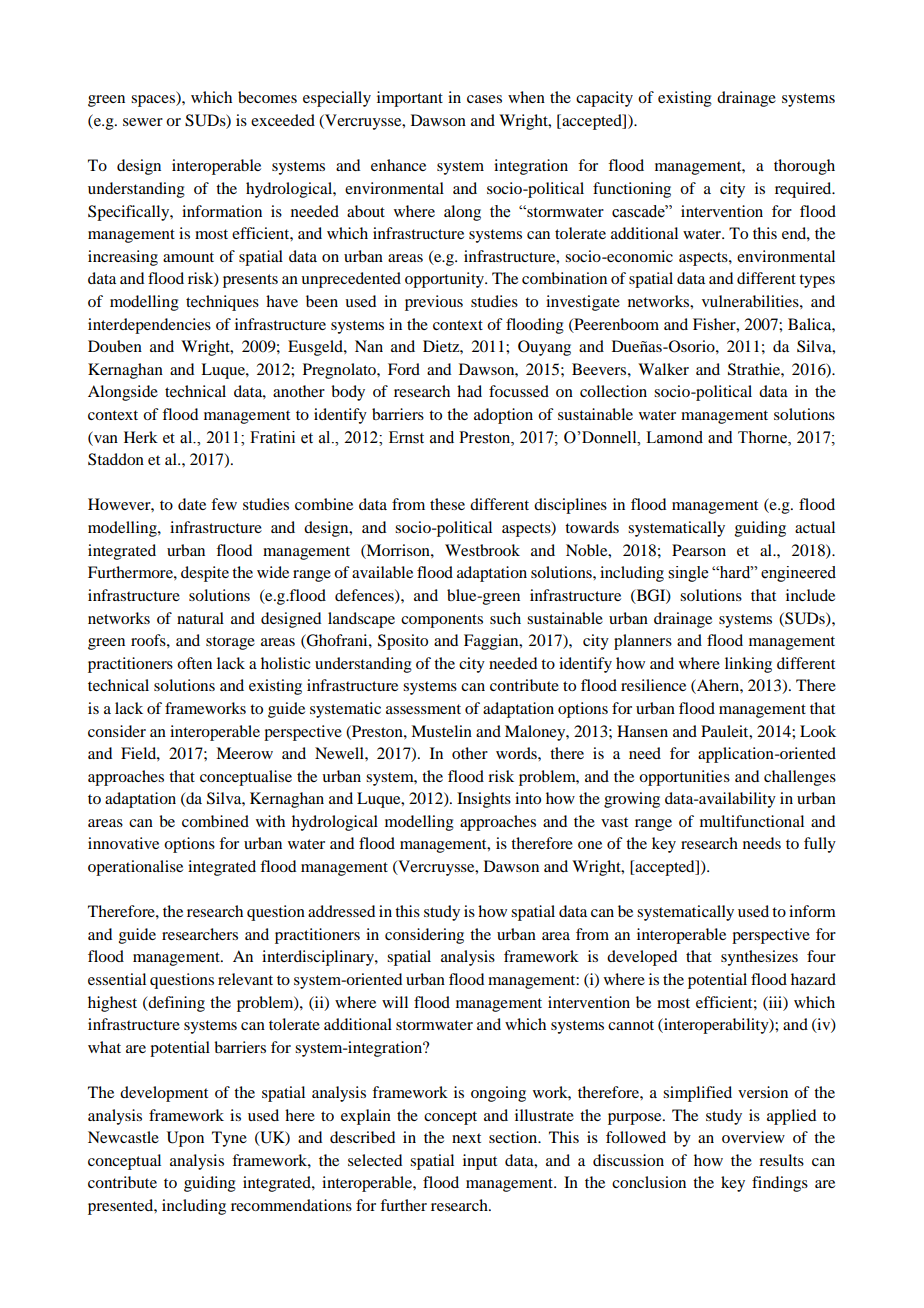 The width and height of the screenshot is (924, 1308). Describe the element at coordinates (484, 800) in the screenshot. I see `Insights` at that location.
